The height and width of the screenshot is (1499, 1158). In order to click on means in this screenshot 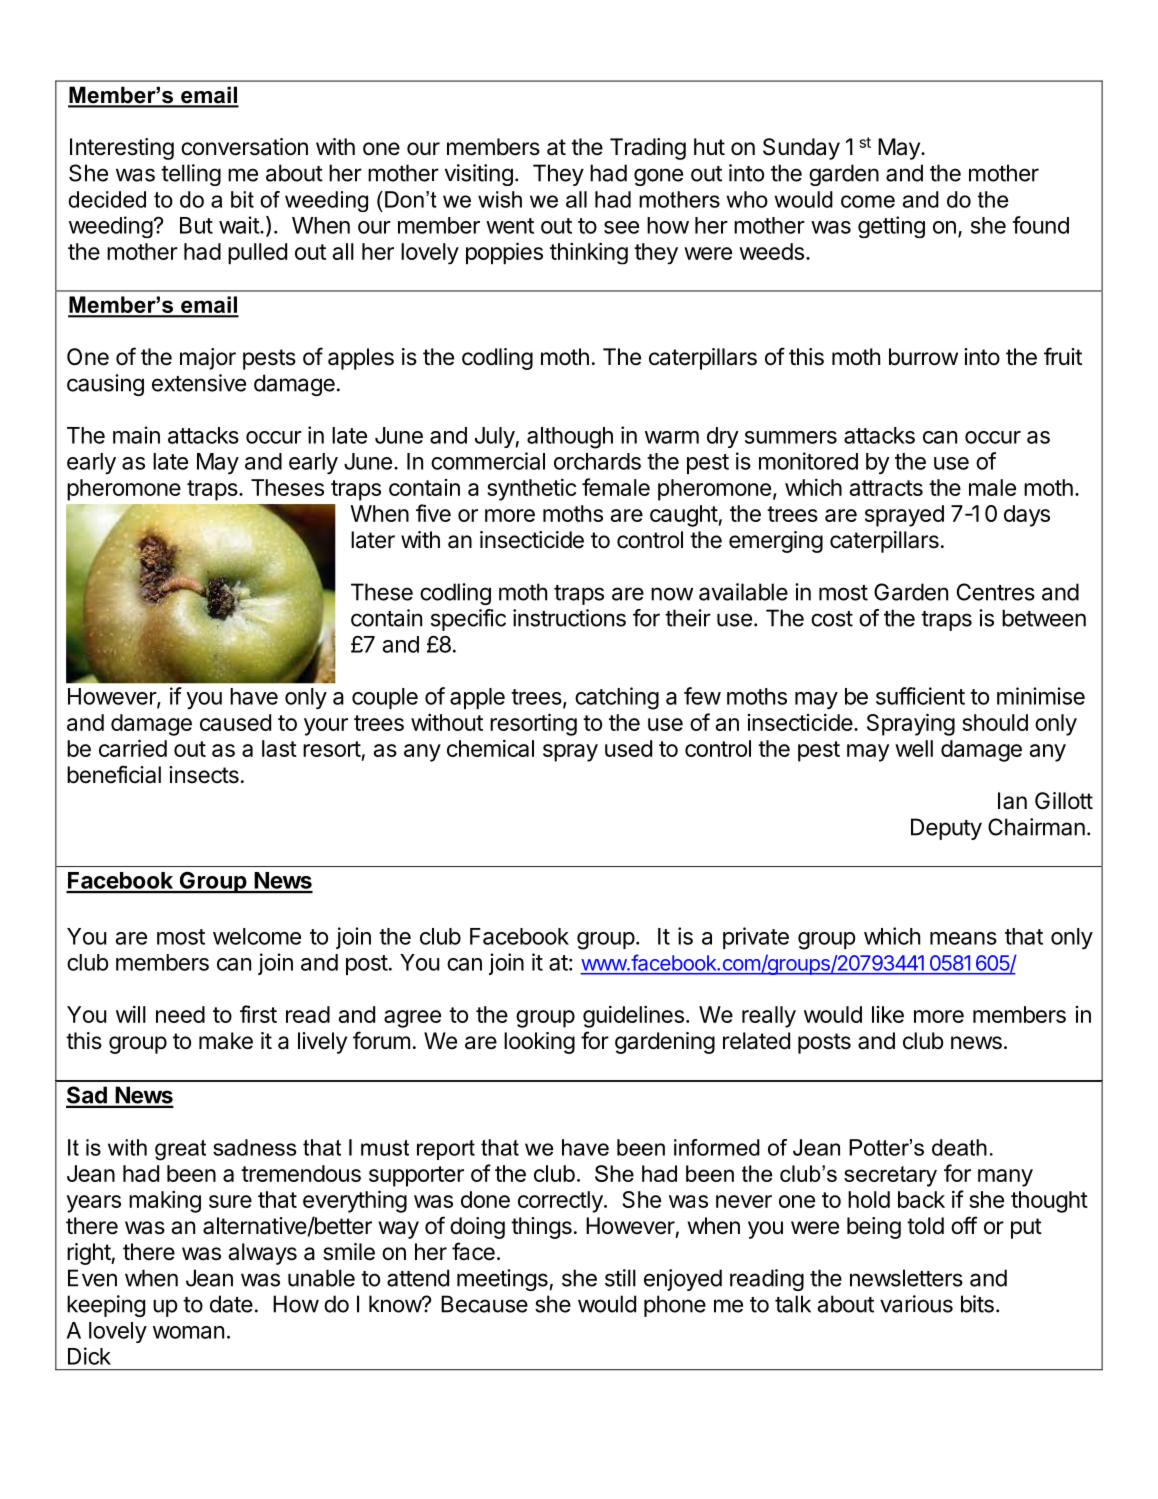, I will do `click(963, 938)`.
